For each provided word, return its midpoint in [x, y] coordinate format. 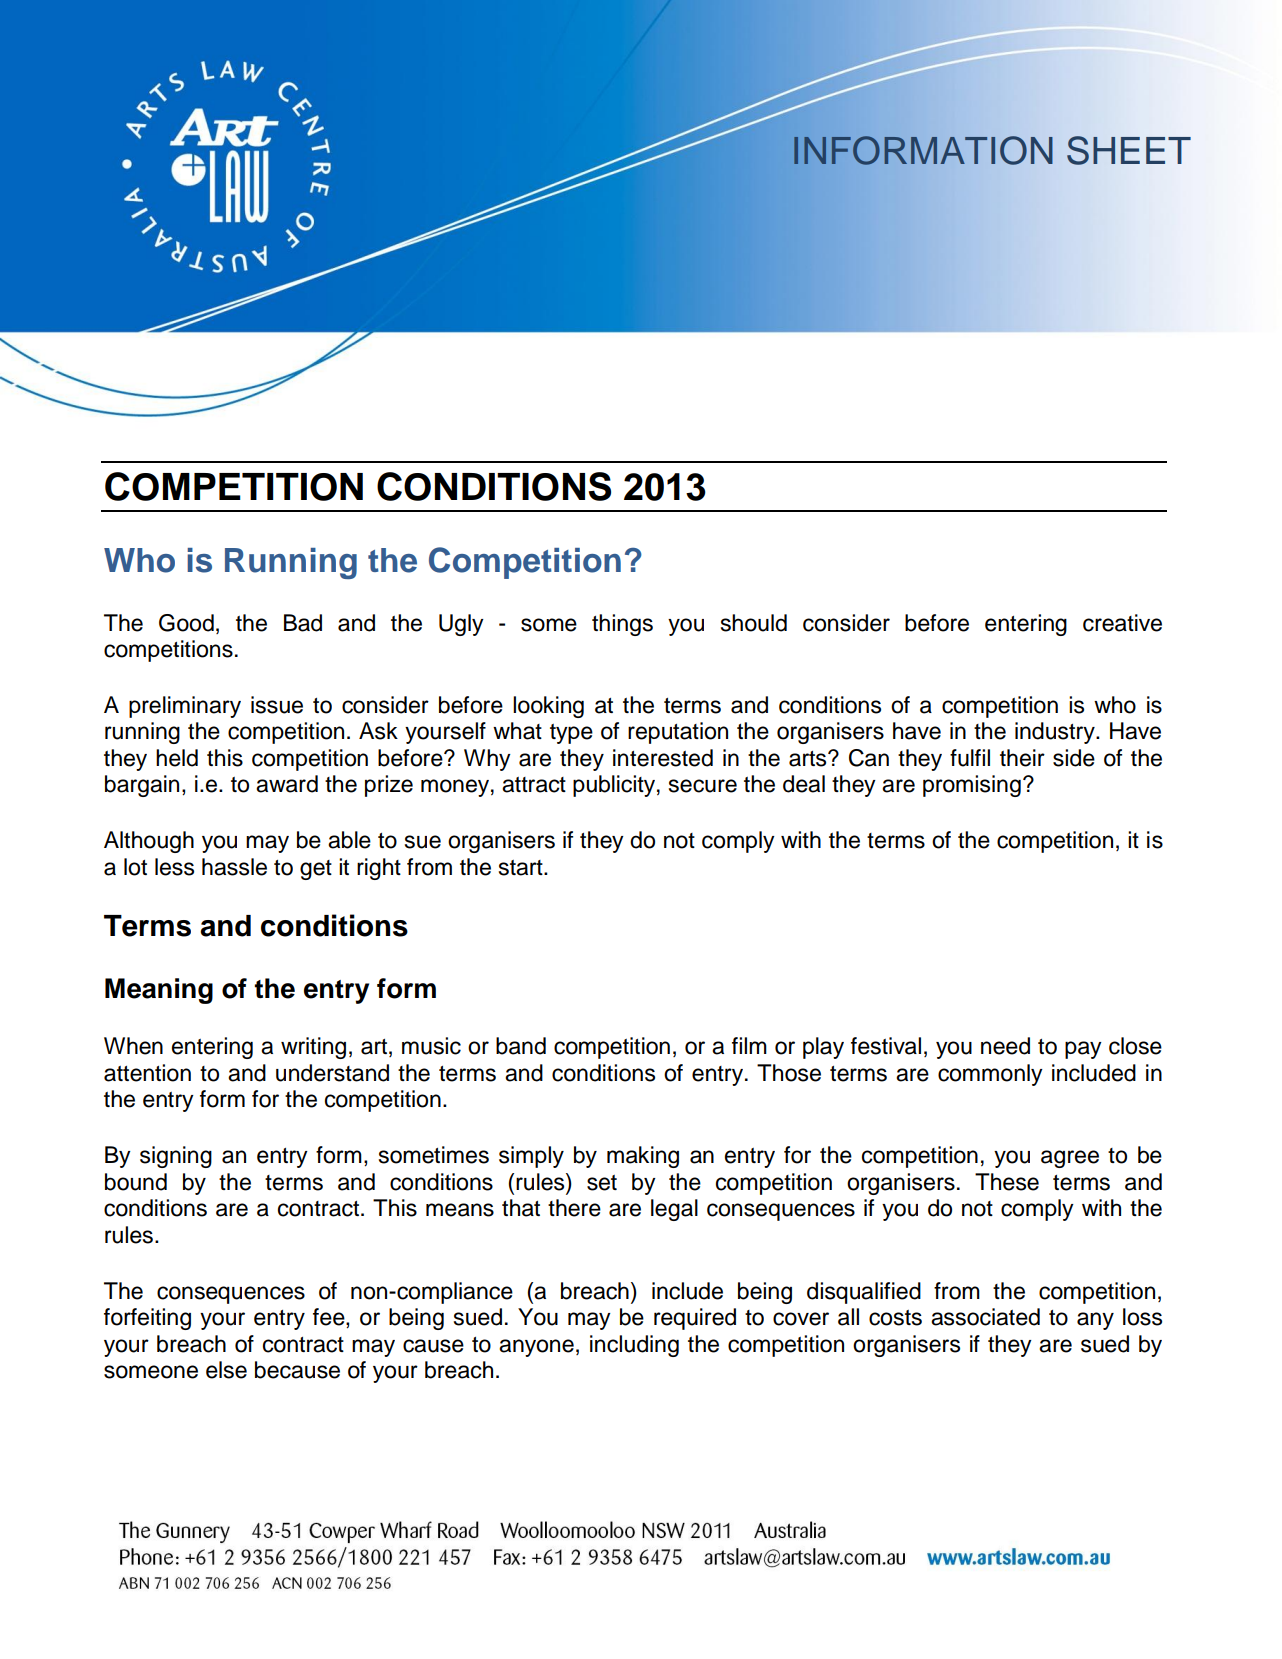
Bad [303, 623]
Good [186, 623]
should [754, 623]
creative [1122, 623]
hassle [234, 867]
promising [972, 786]
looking [548, 707]
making [643, 1157]
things [622, 625]
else [226, 1370]
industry [1056, 733]
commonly [990, 1075]
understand [332, 1073]
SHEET [1129, 150]
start [522, 868]
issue [277, 705]
